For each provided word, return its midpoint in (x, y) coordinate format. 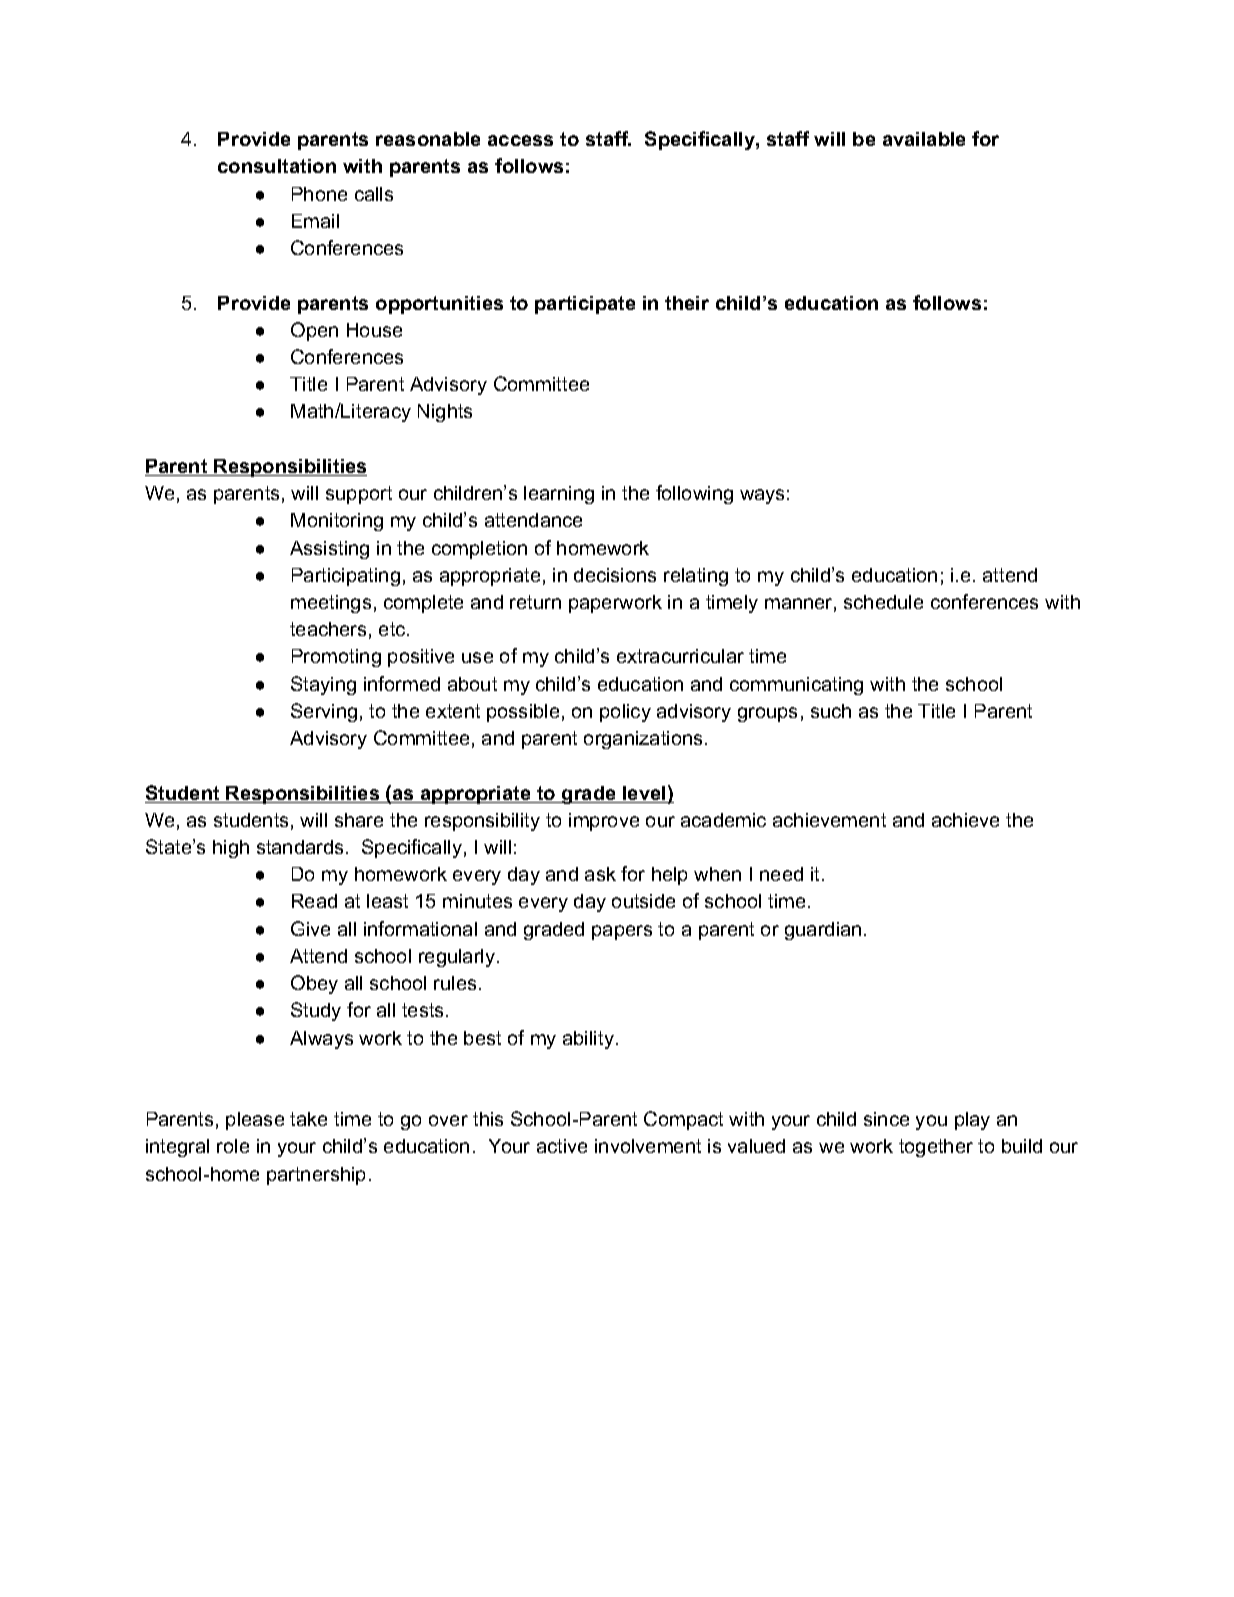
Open (314, 331)
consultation (277, 166)
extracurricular (680, 656)
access (520, 140)
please (255, 1121)
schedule (883, 602)
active (562, 1146)
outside (643, 901)
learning (559, 495)
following (694, 494)
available (924, 139)
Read (314, 901)
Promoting (336, 658)
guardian (823, 931)
